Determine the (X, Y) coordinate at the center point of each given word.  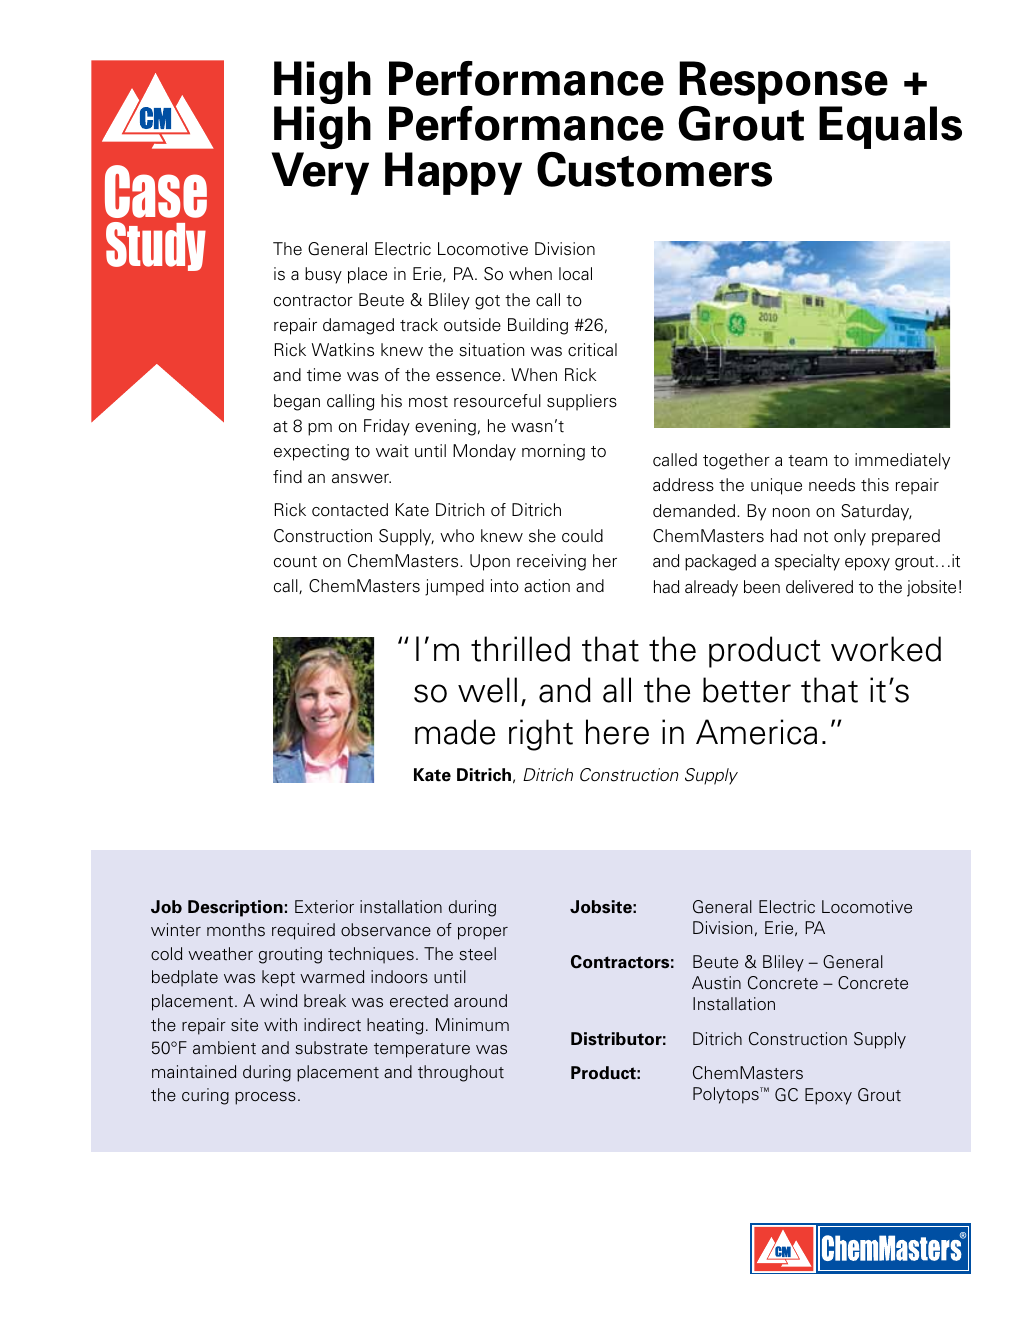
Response (783, 84)
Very (320, 173)
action (547, 586)
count (295, 562)
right (541, 735)
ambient (224, 1048)
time (324, 375)
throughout (461, 1073)
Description (235, 908)
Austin (716, 983)
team (807, 461)
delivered (819, 587)
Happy (453, 173)
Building (538, 326)
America (756, 732)
